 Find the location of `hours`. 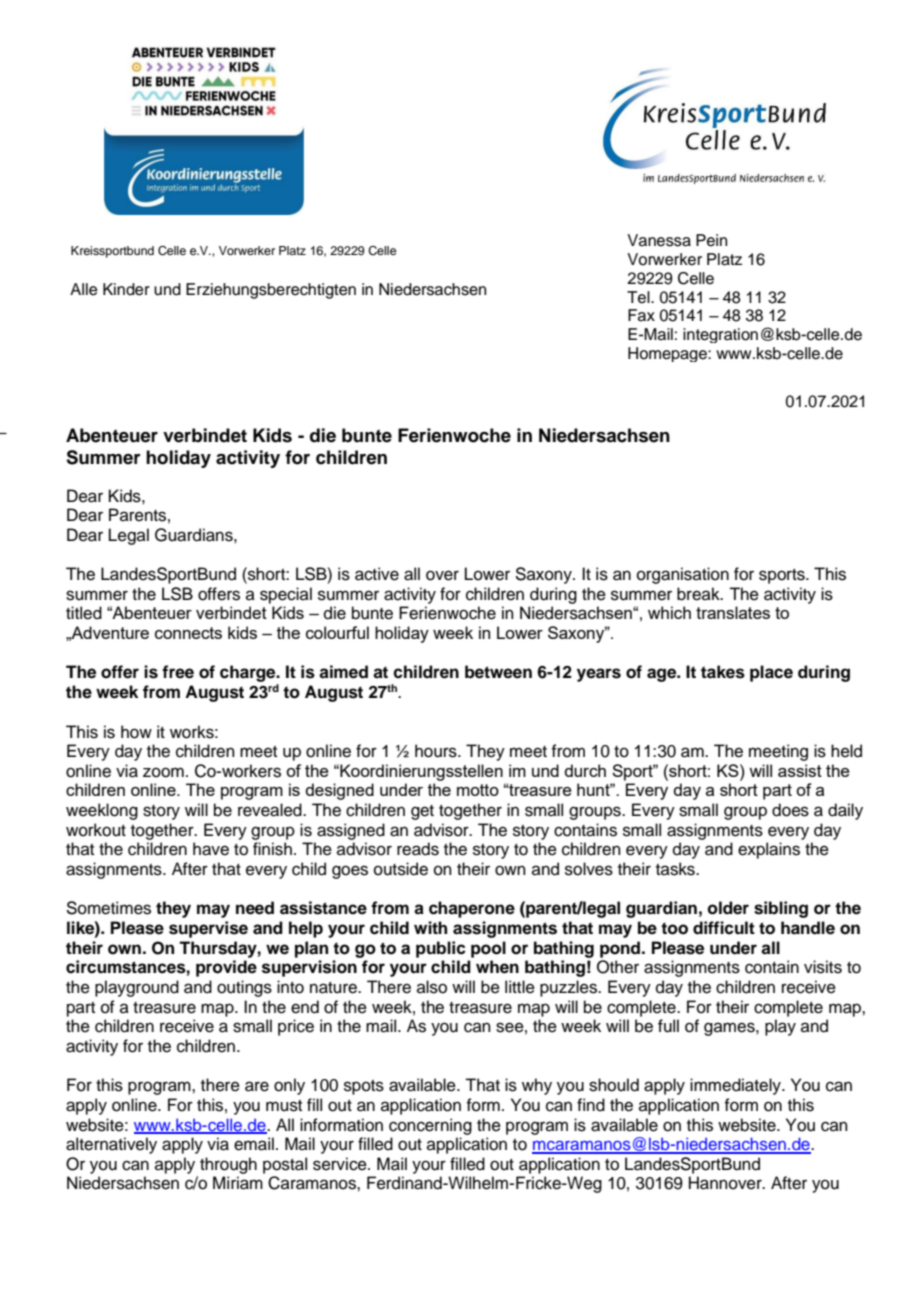

hours is located at coordinates (437, 751).
